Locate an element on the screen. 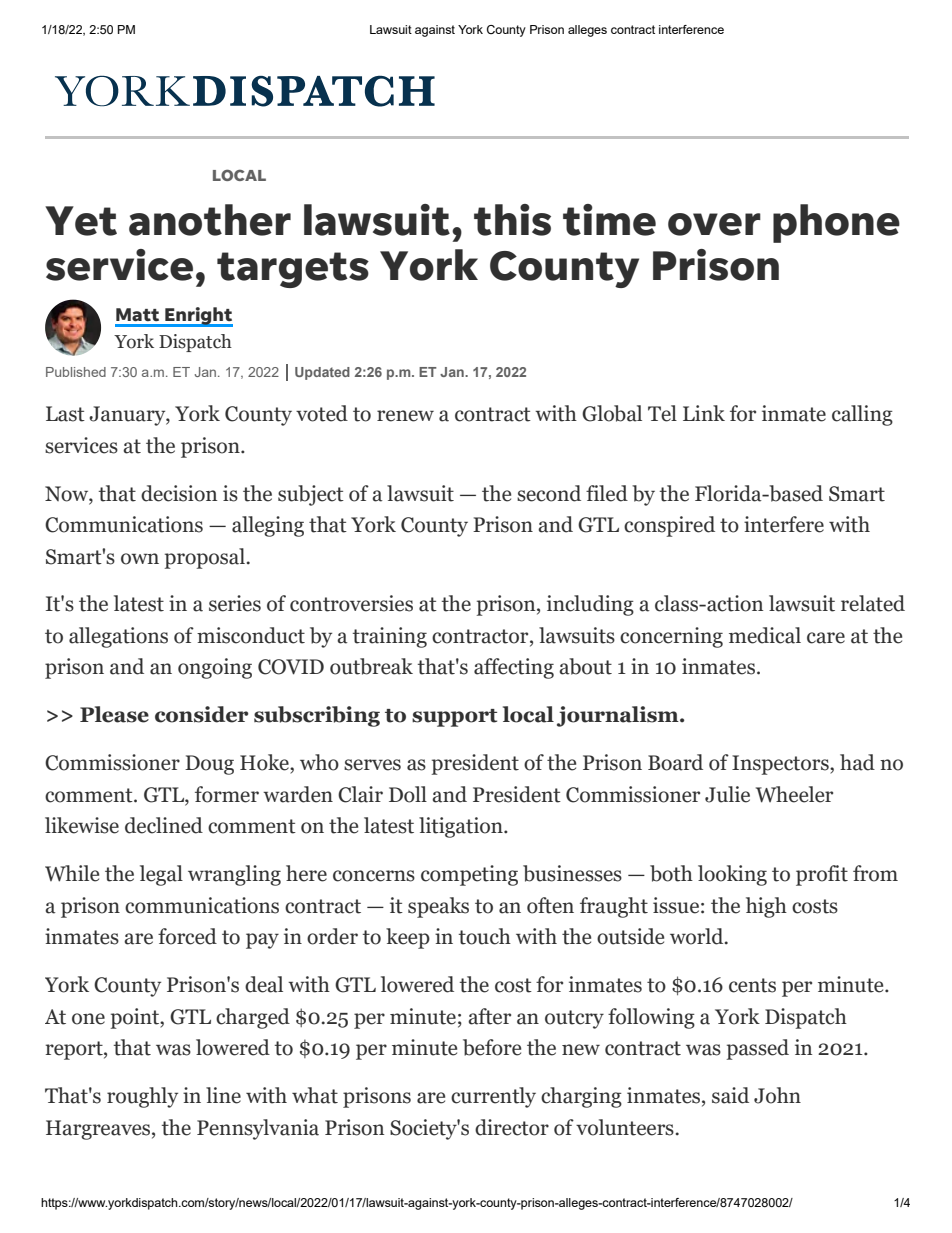  phone is located at coordinates (836, 223).
